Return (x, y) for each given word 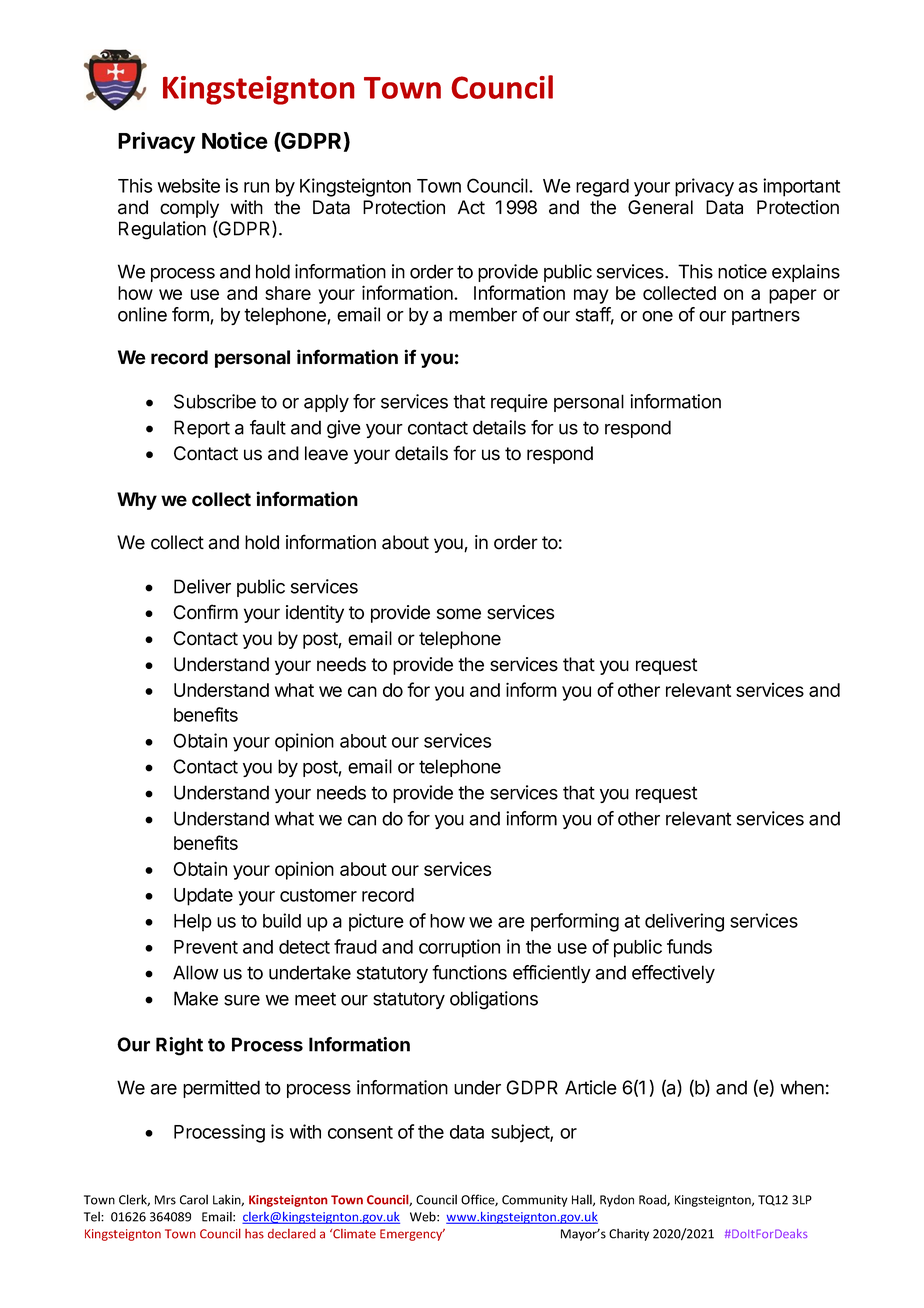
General (660, 207)
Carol (194, 1199)
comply (189, 209)
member (483, 314)
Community (535, 1201)
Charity (629, 1234)
